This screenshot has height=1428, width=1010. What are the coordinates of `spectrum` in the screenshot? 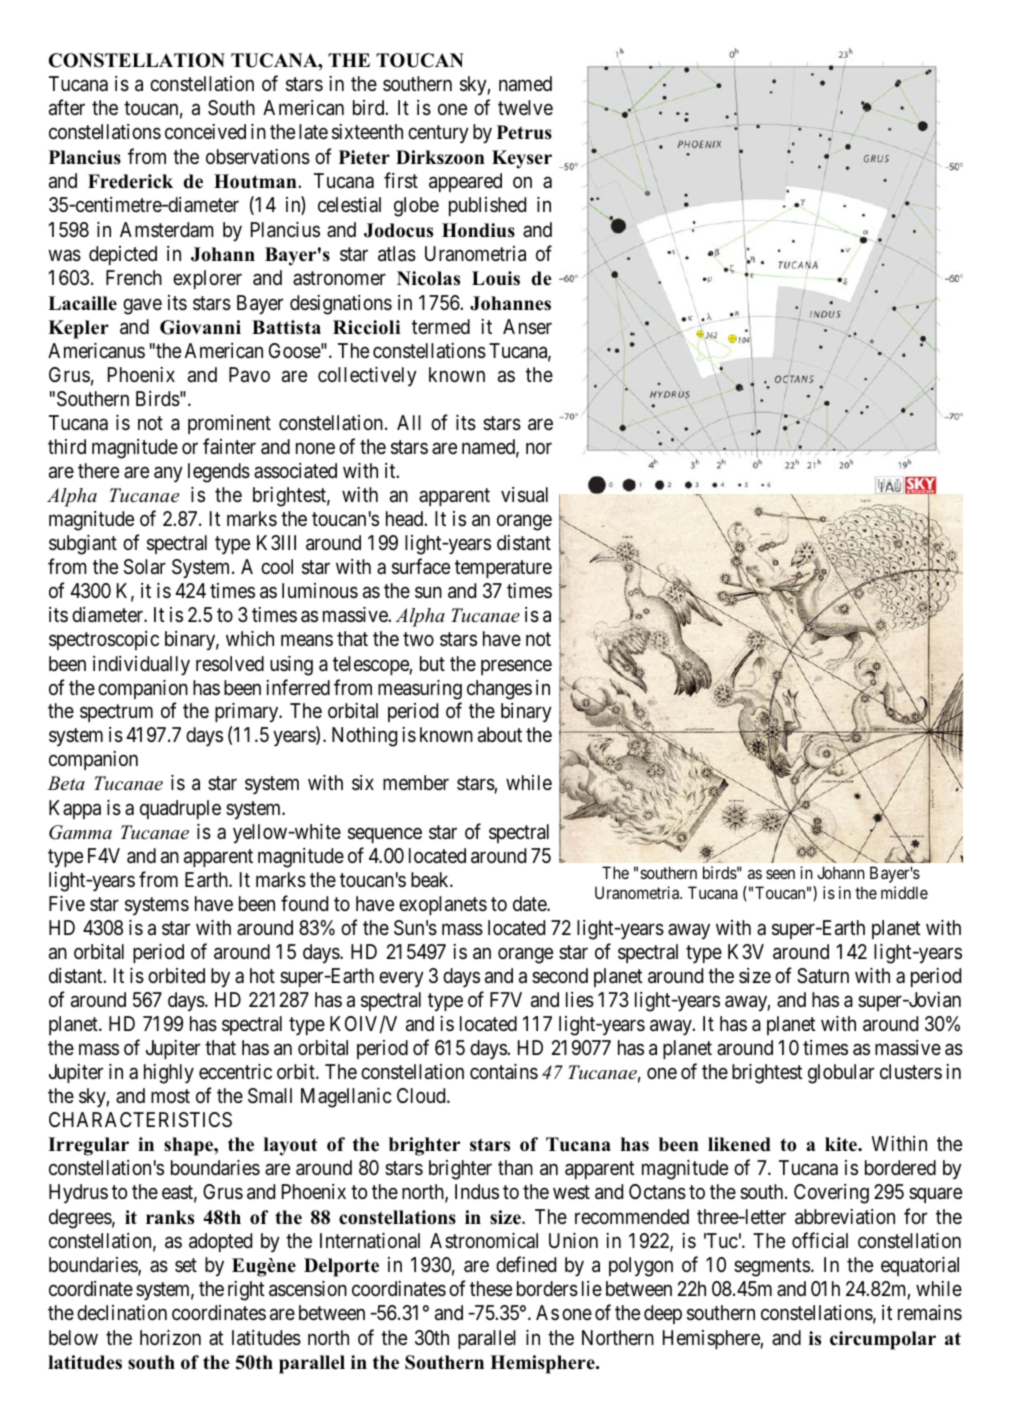 It's located at (116, 713).
